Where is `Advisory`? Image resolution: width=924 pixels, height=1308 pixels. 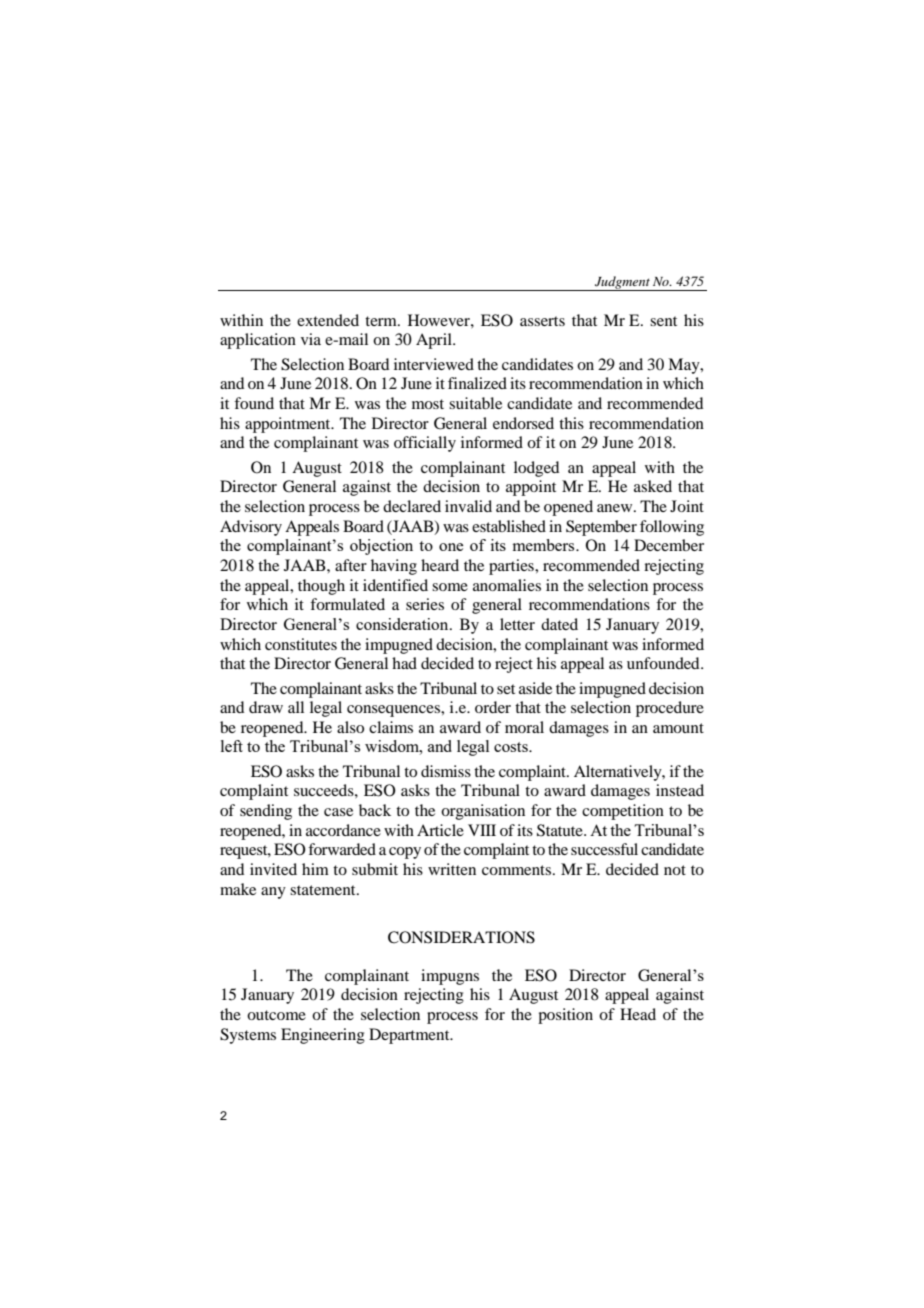 Advisory is located at coordinates (251, 528).
